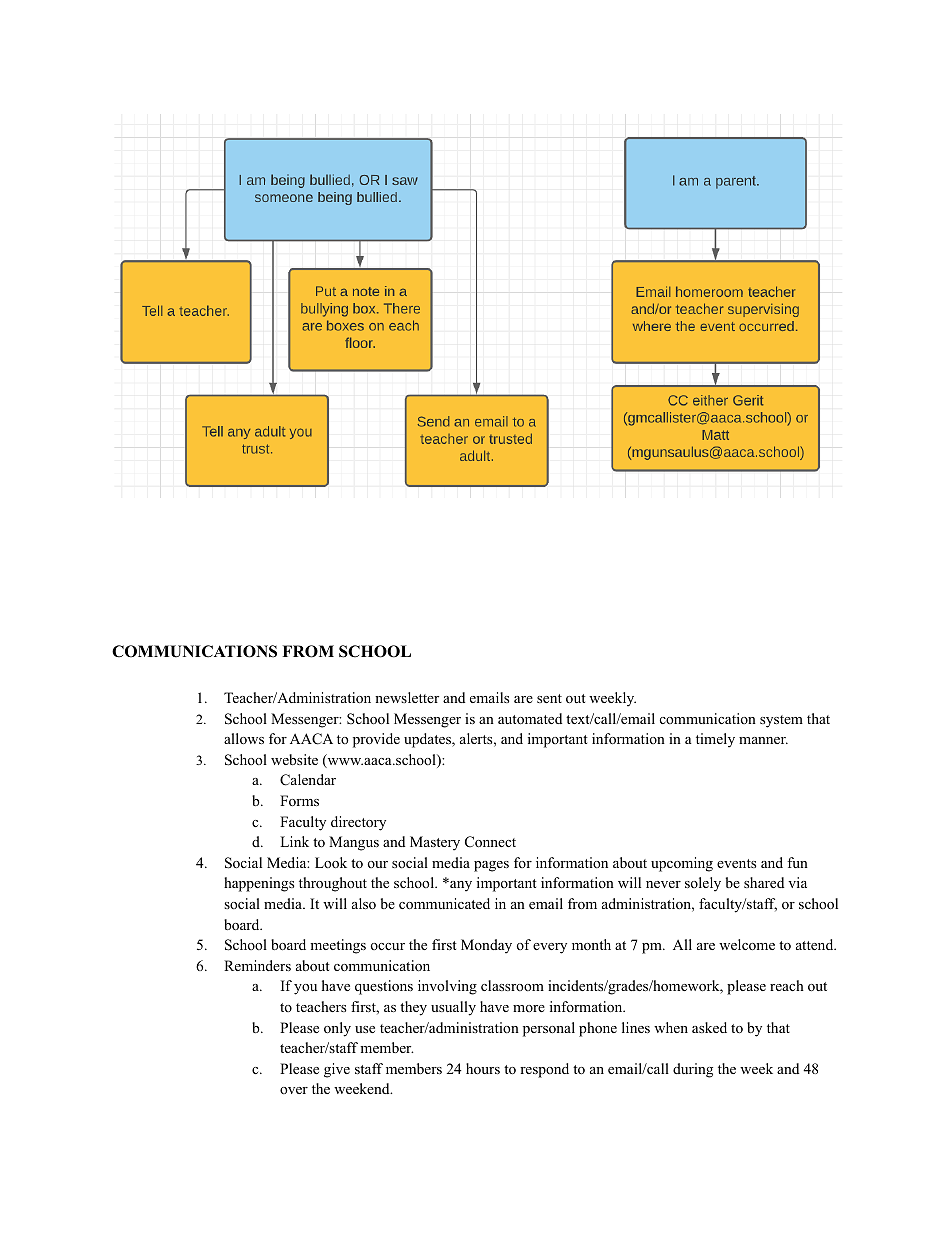 This screenshot has width=952, height=1233. What do you see at coordinates (530, 719) in the screenshot?
I see `automated` at bounding box center [530, 719].
